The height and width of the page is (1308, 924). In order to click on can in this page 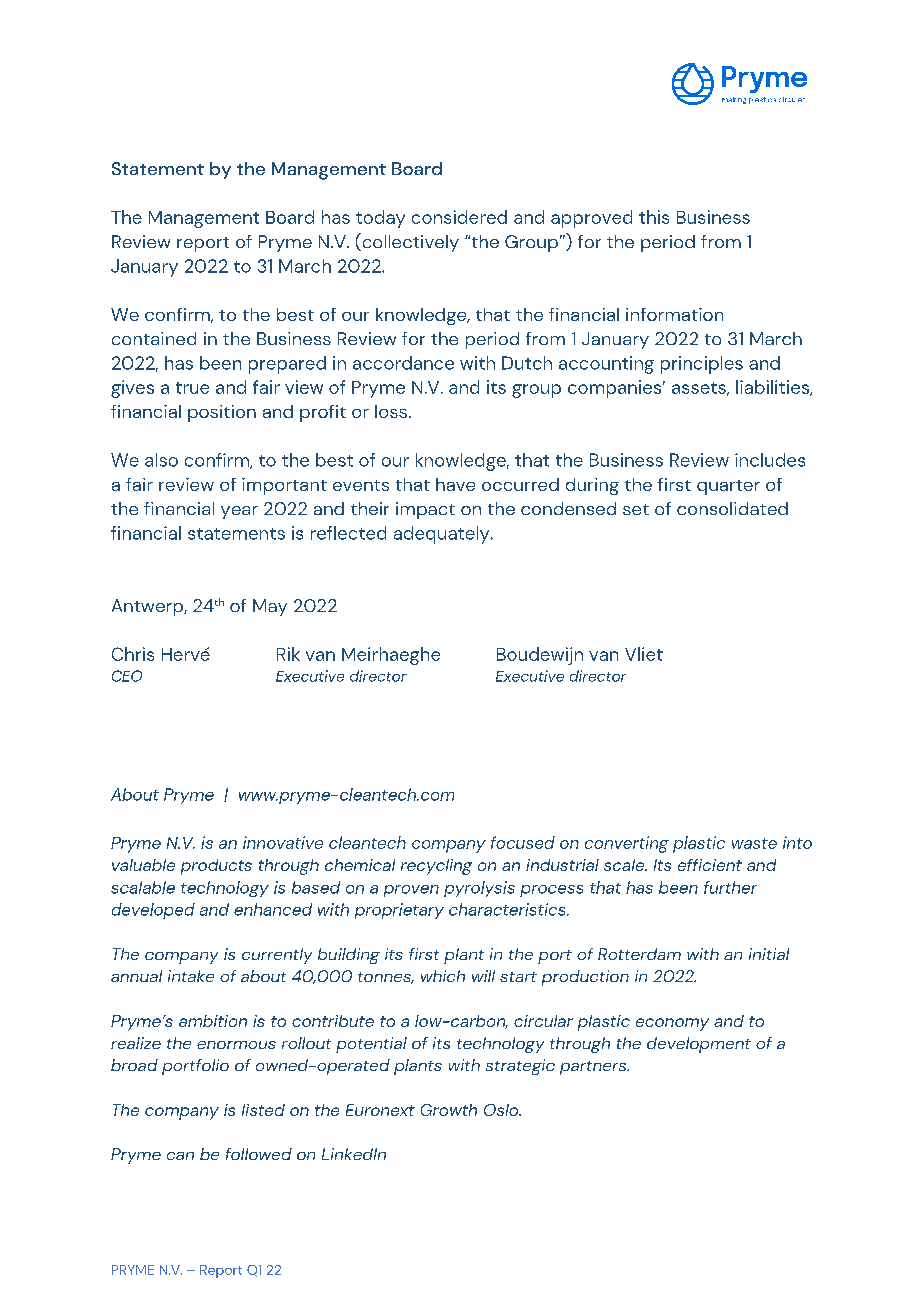, I will do `click(180, 1156)`.
